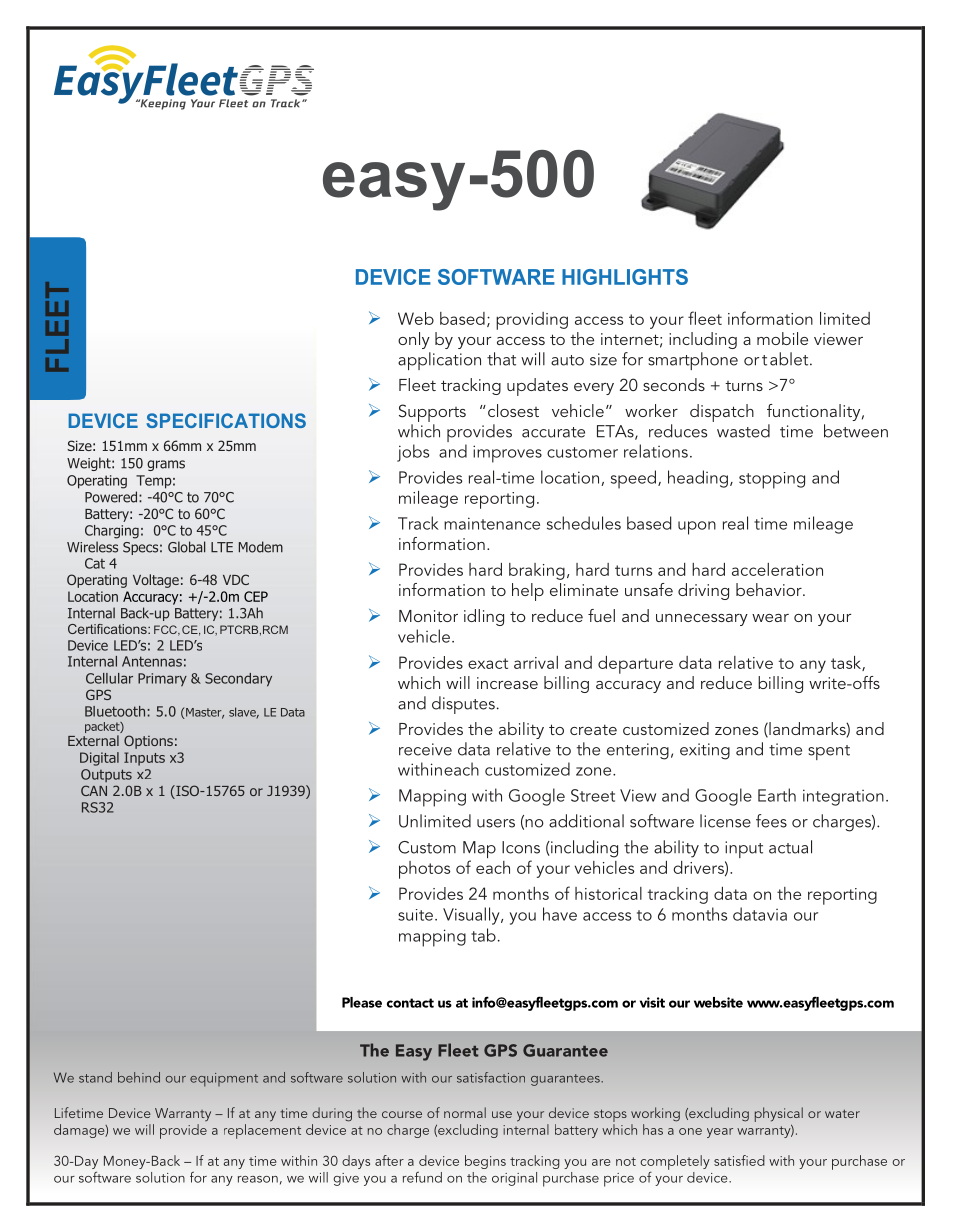 The width and height of the page is (953, 1232). Describe the element at coordinates (463, 705) in the page. I see `disputes` at that location.
